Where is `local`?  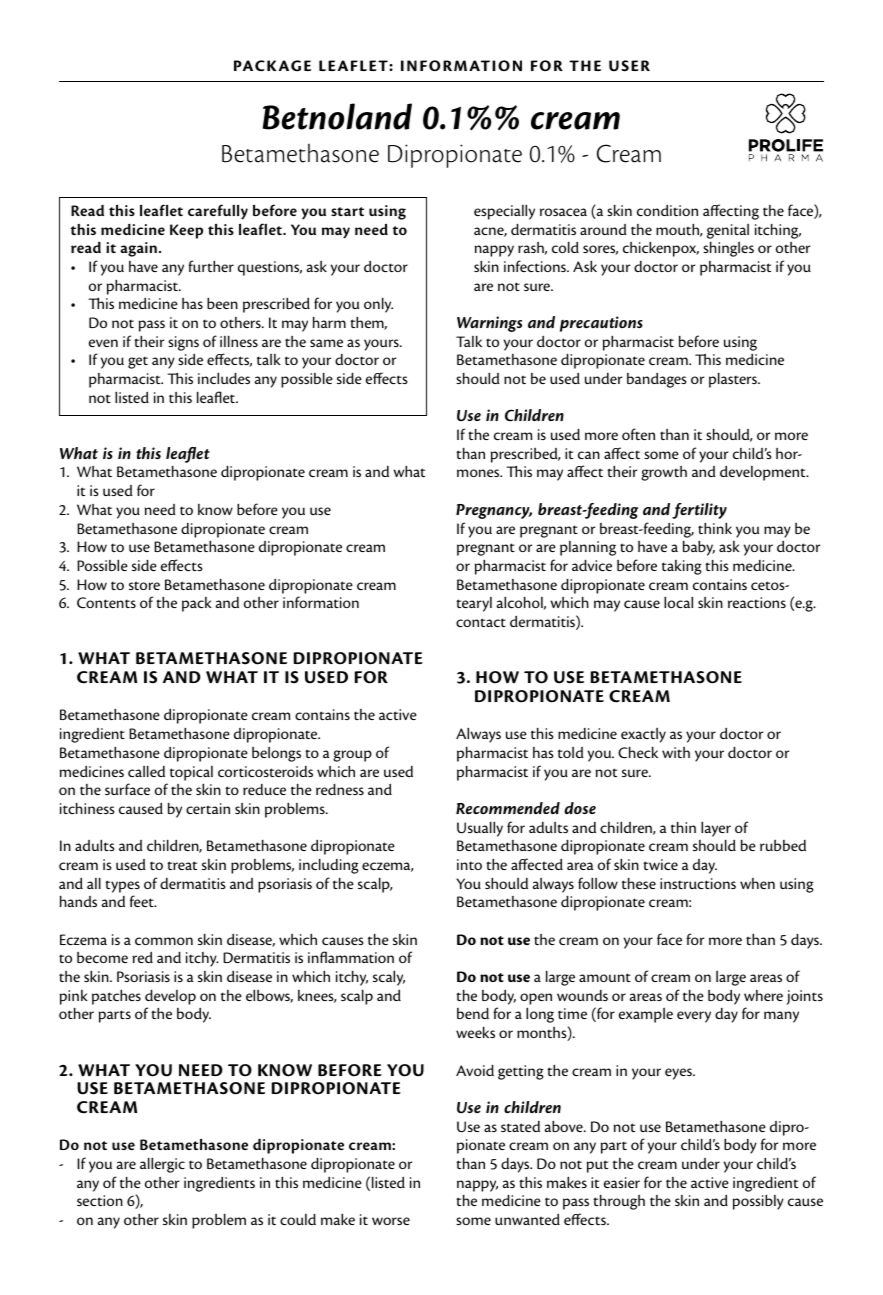 local is located at coordinates (678, 602).
